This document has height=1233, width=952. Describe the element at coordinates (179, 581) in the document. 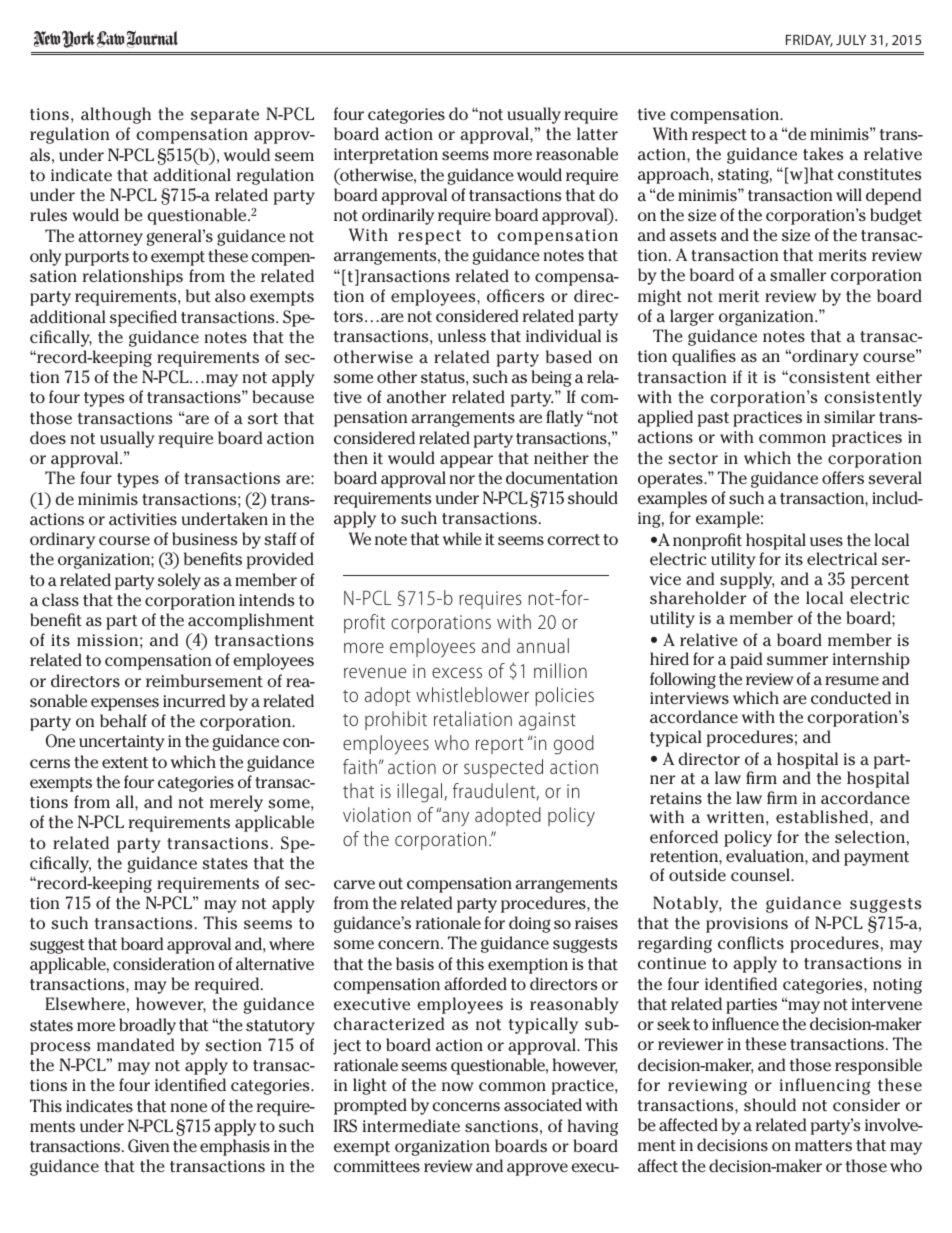

I see `solely` at that location.
